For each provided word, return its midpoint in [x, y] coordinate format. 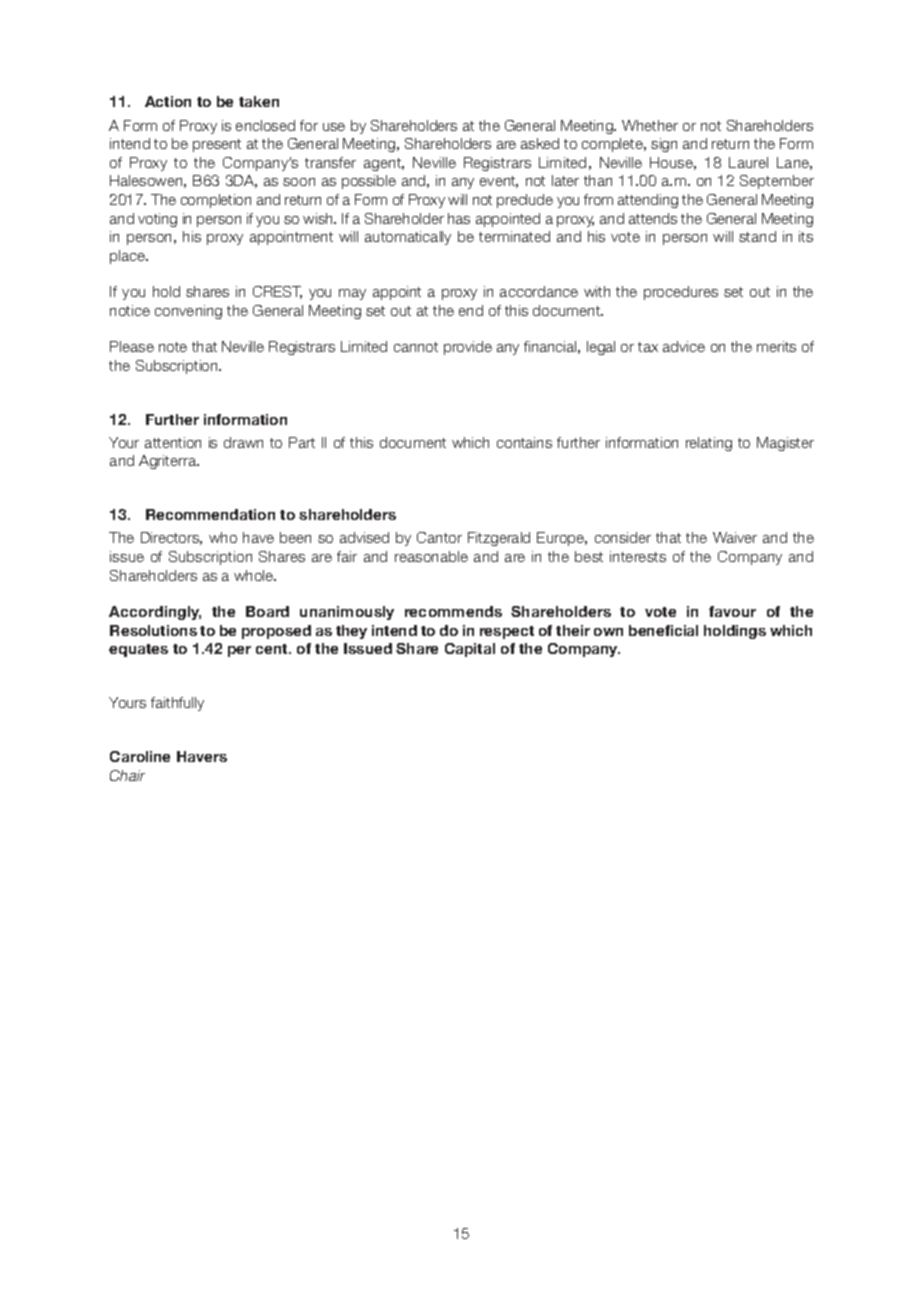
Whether [650, 125]
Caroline [140, 756]
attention [173, 442]
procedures [681, 293]
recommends [453, 611]
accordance [539, 291]
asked [540, 143]
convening [188, 312]
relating [709, 444]
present [217, 145]
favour [732, 611]
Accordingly [155, 613]
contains [524, 442]
